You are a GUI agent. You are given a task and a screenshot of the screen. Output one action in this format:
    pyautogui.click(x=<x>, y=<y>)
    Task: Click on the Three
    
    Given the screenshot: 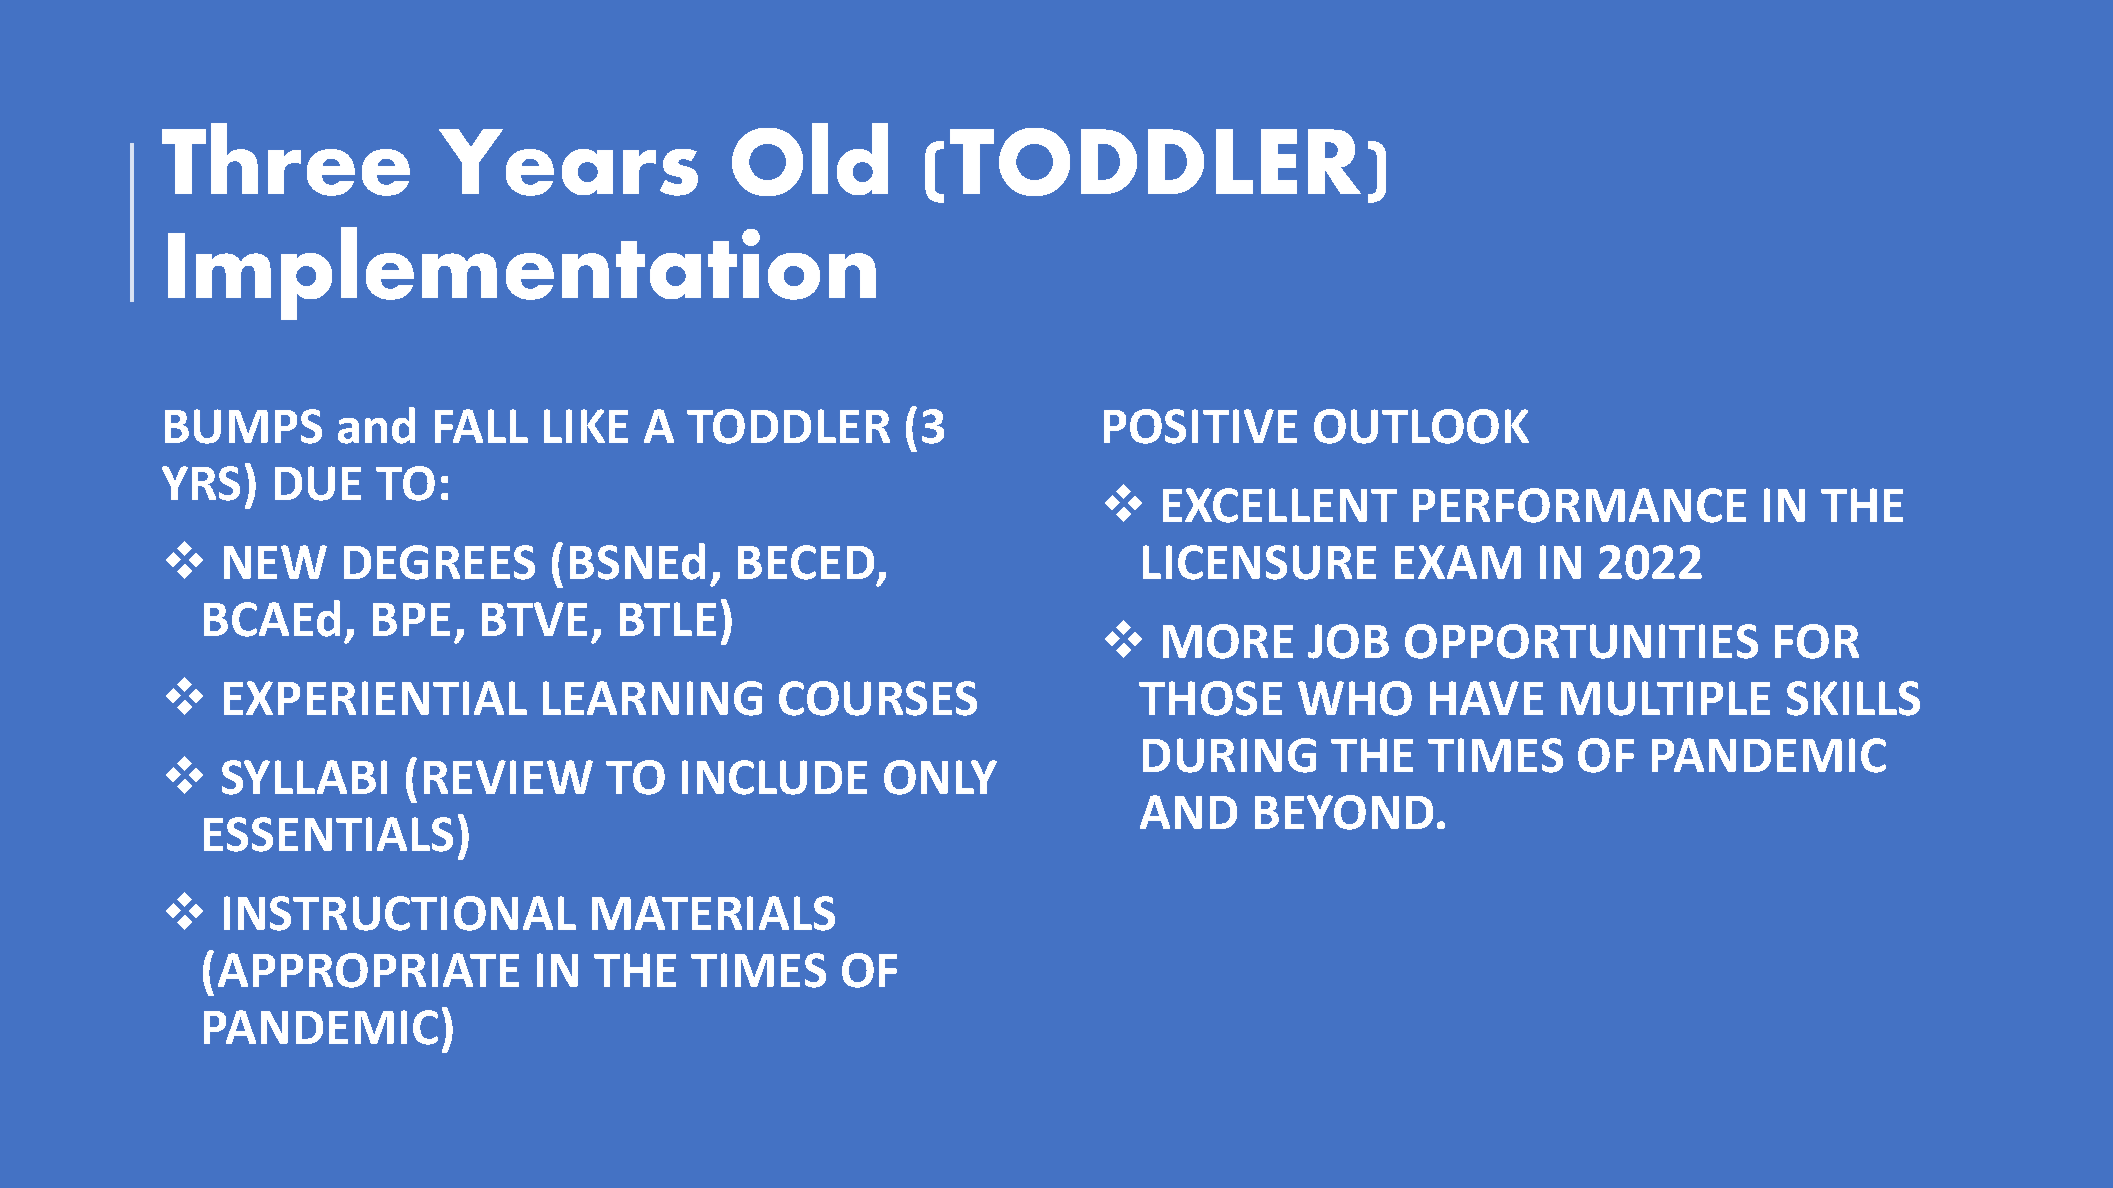 What is the action you would take?
    pyautogui.click(x=286, y=159)
